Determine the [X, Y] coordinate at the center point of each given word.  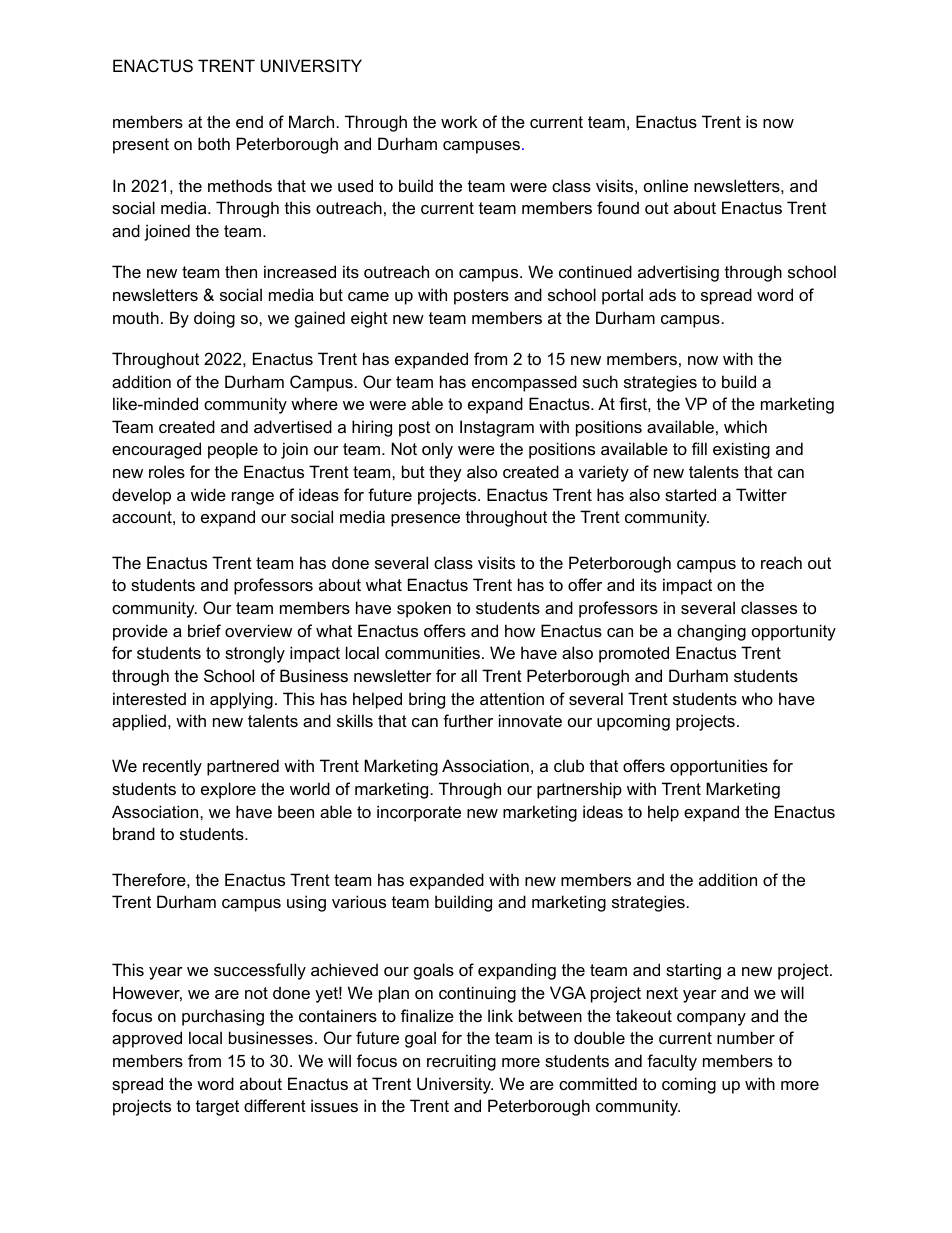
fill [699, 448]
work [459, 121]
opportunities [719, 767]
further [468, 720]
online [666, 185]
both [214, 143]
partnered [243, 767]
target [217, 1108]
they [445, 473]
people [233, 450]
